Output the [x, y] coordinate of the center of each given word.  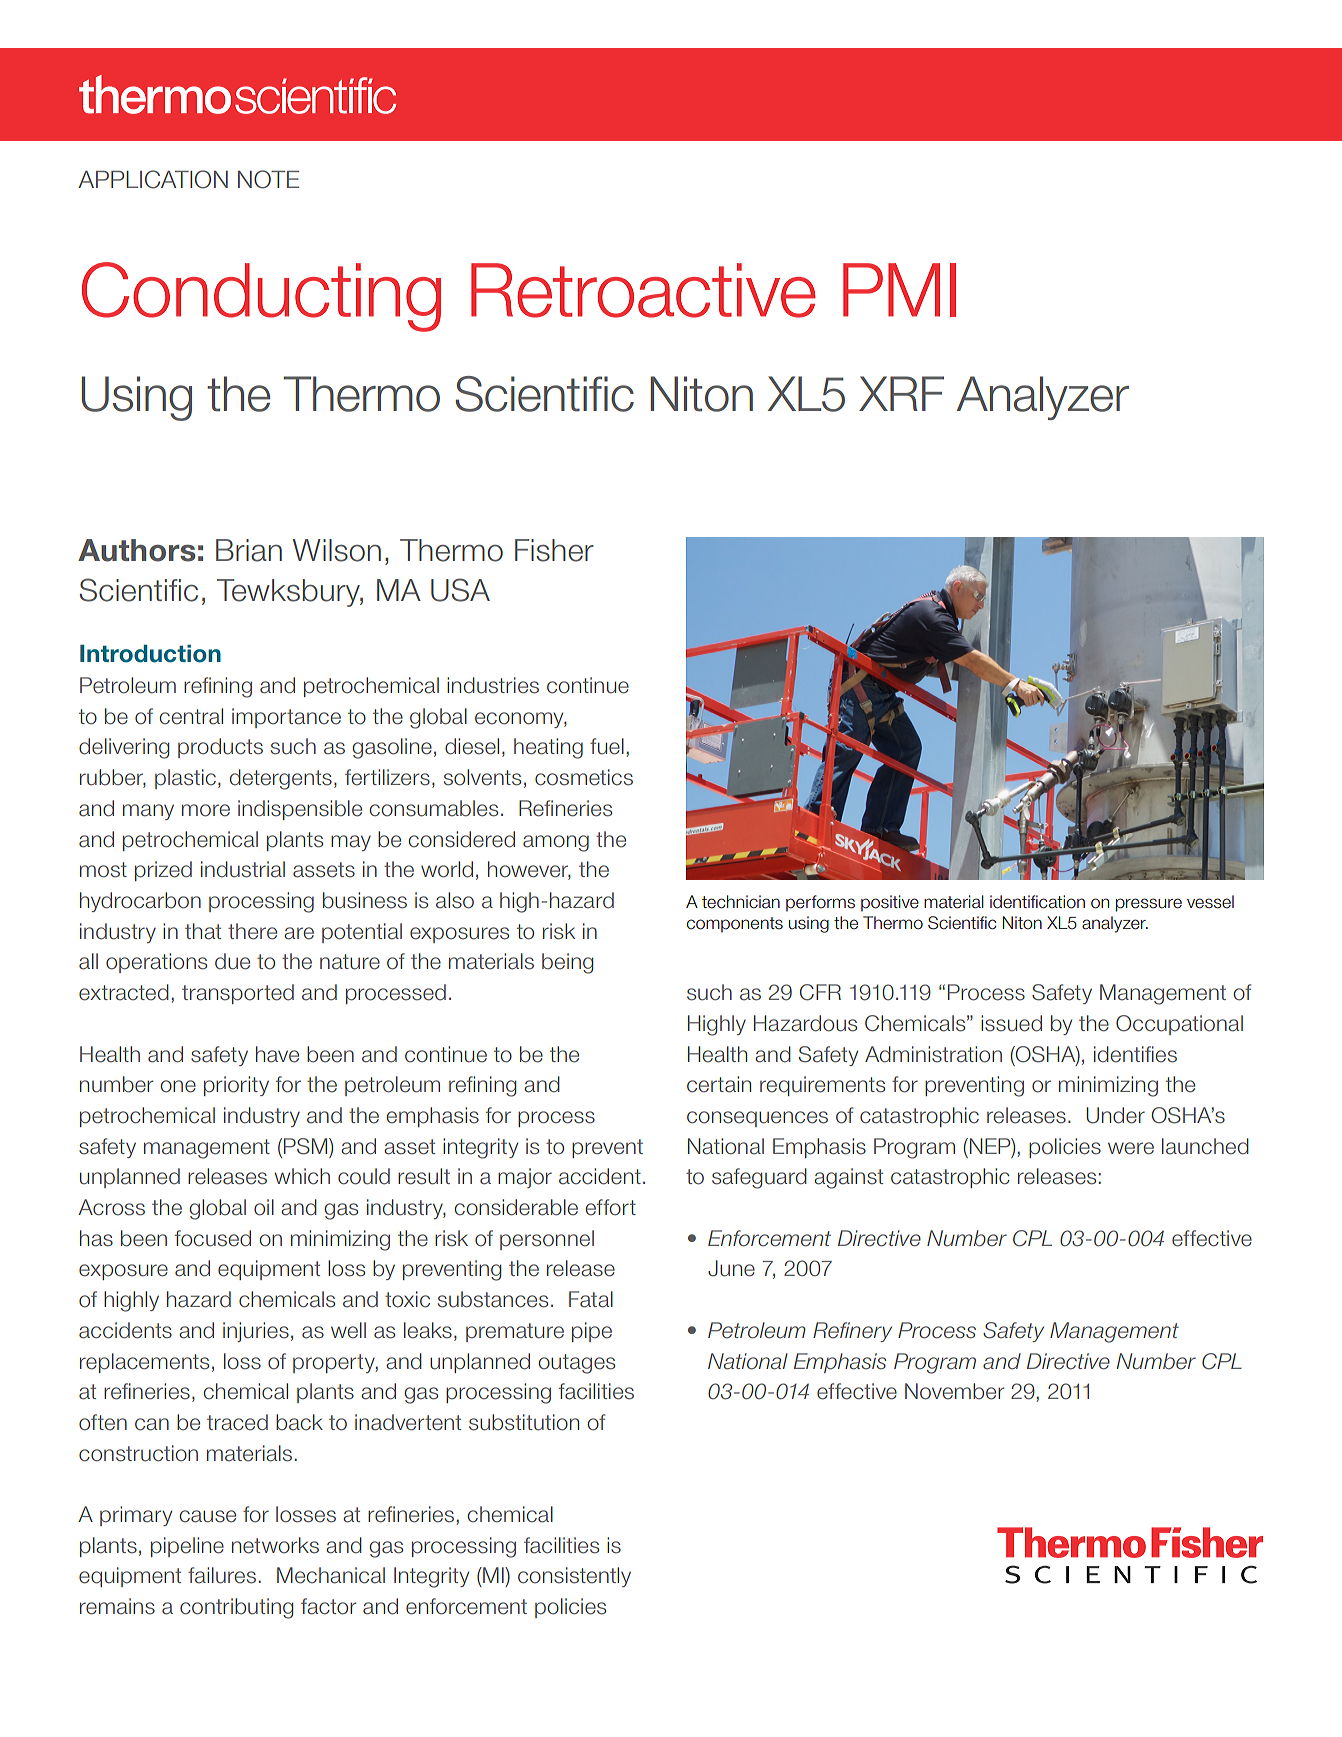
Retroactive [643, 290]
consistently [574, 1577]
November [954, 1391]
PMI [899, 290]
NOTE [268, 179]
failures [222, 1575]
